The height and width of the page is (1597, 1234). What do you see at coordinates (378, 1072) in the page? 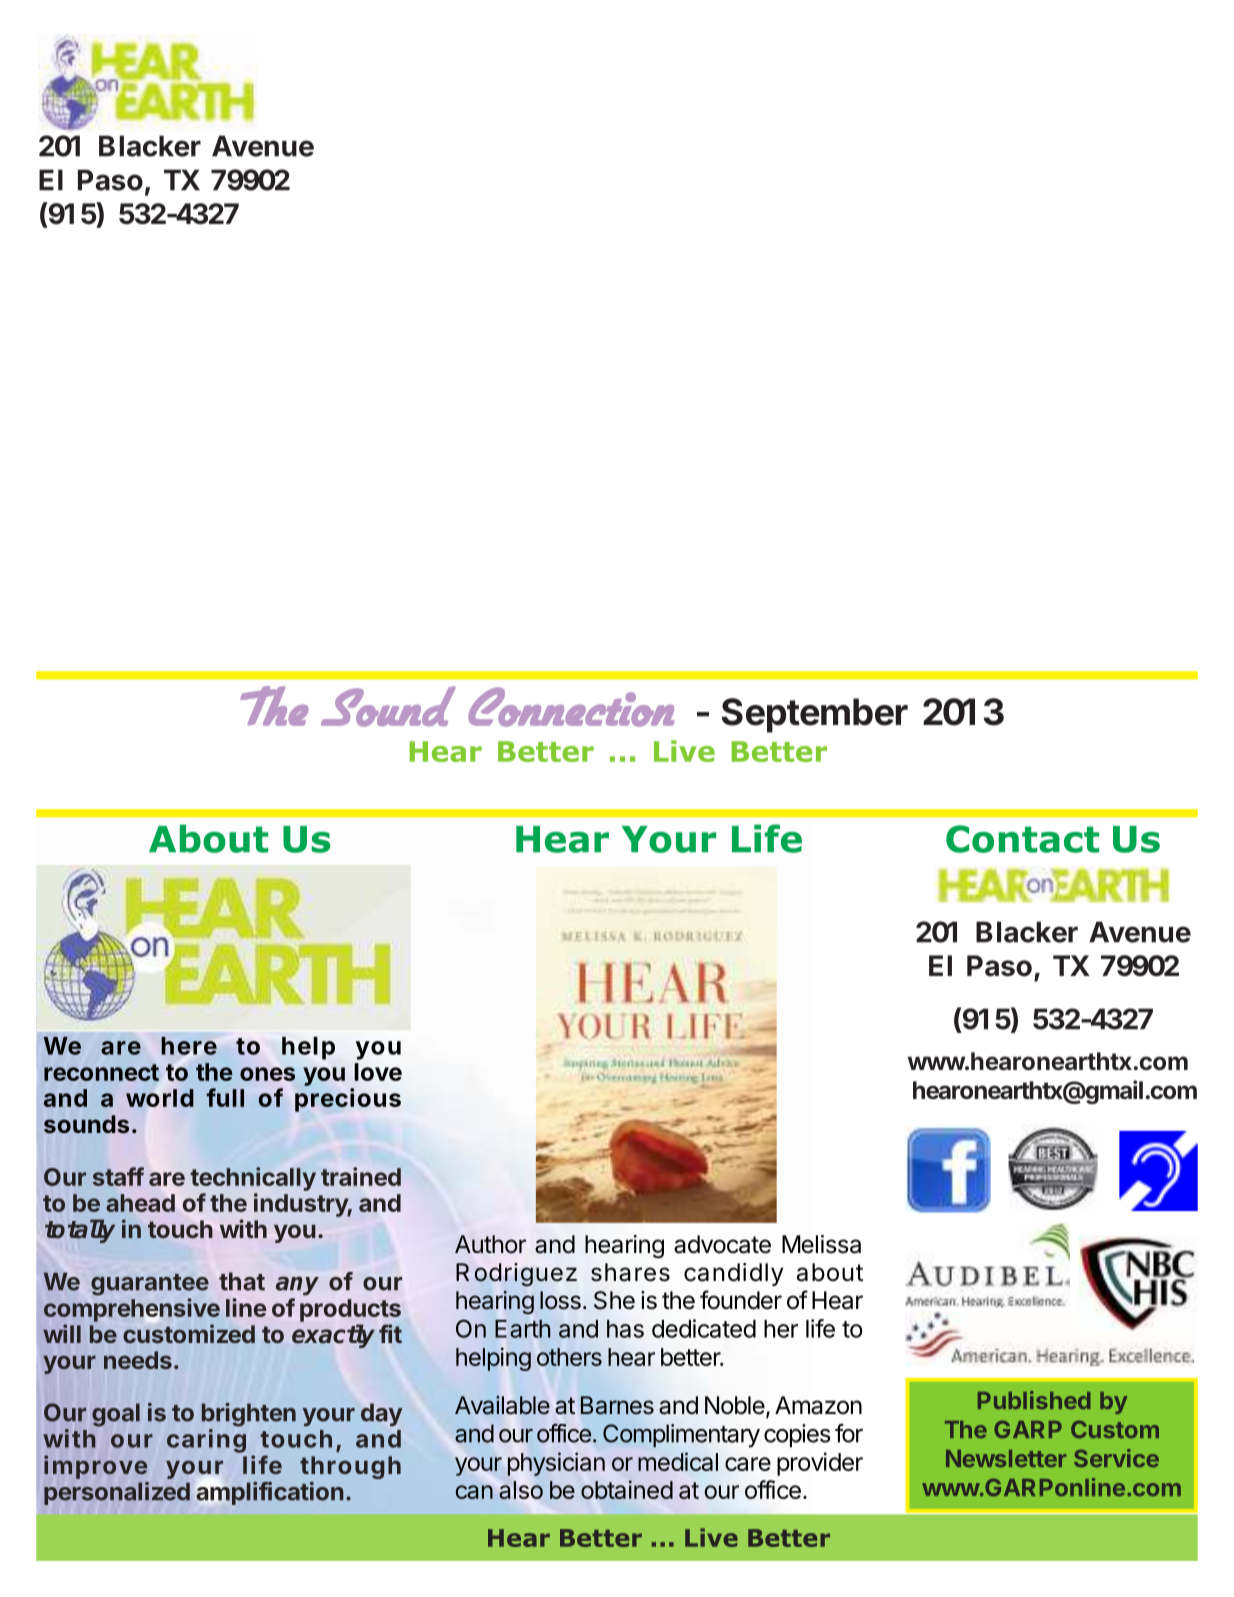
I see `love` at bounding box center [378, 1072].
